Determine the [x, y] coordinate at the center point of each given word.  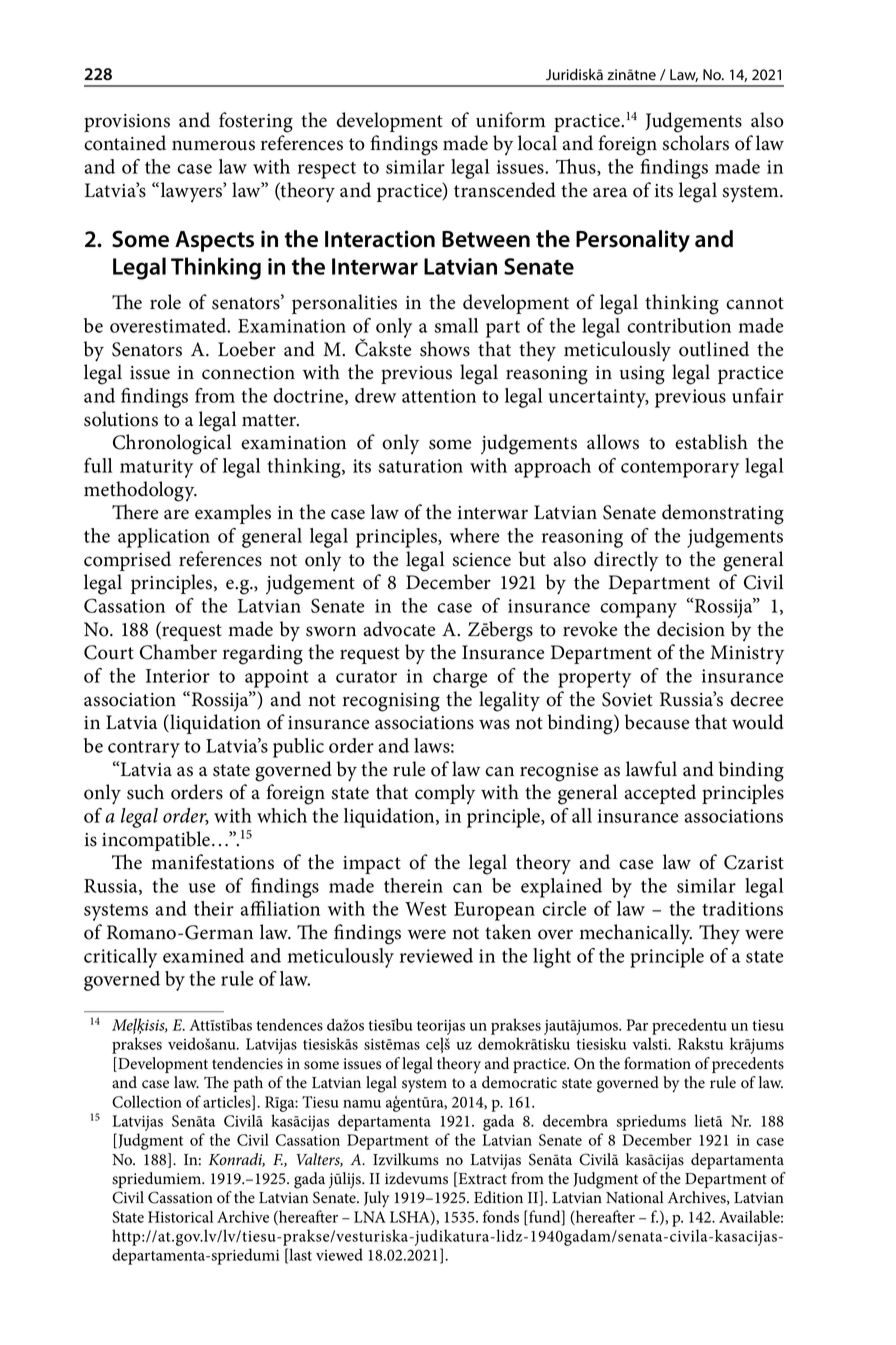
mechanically [635, 934]
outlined [714, 349]
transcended [505, 190]
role [165, 302]
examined [203, 955]
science [481, 560]
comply [445, 794]
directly [626, 561]
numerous [213, 145]
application [164, 538]
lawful [651, 769]
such [145, 792]
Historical [180, 1216]
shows [445, 349]
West [426, 909]
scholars [695, 143]
